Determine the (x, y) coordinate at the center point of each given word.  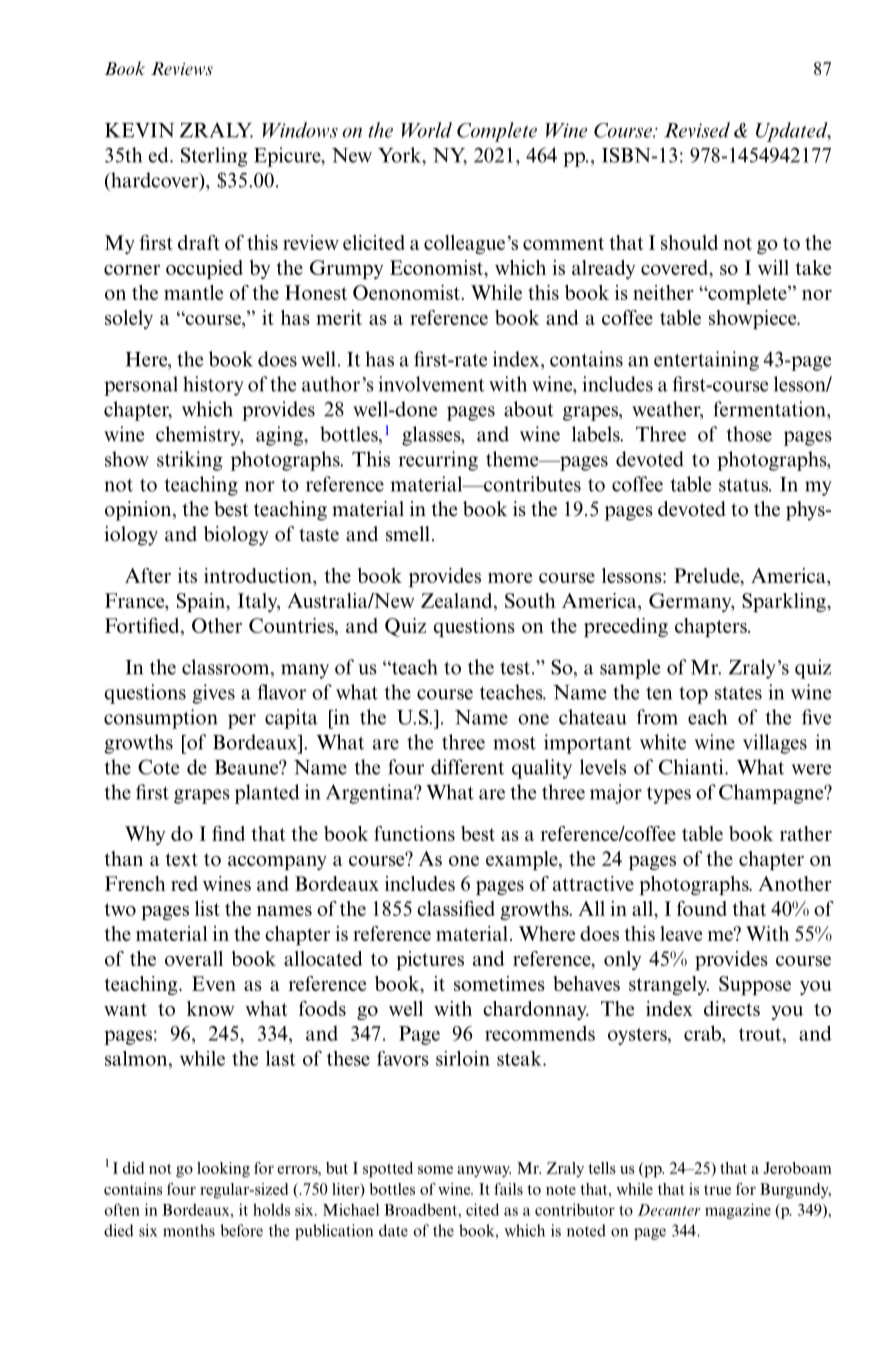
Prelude (708, 575)
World (426, 130)
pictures (430, 960)
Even (214, 983)
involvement (431, 384)
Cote (158, 767)
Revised (697, 130)
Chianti (692, 767)
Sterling (214, 157)
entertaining (706, 361)
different (467, 767)
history (213, 386)
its (187, 575)
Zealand (458, 602)
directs (732, 1008)
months (189, 1230)
